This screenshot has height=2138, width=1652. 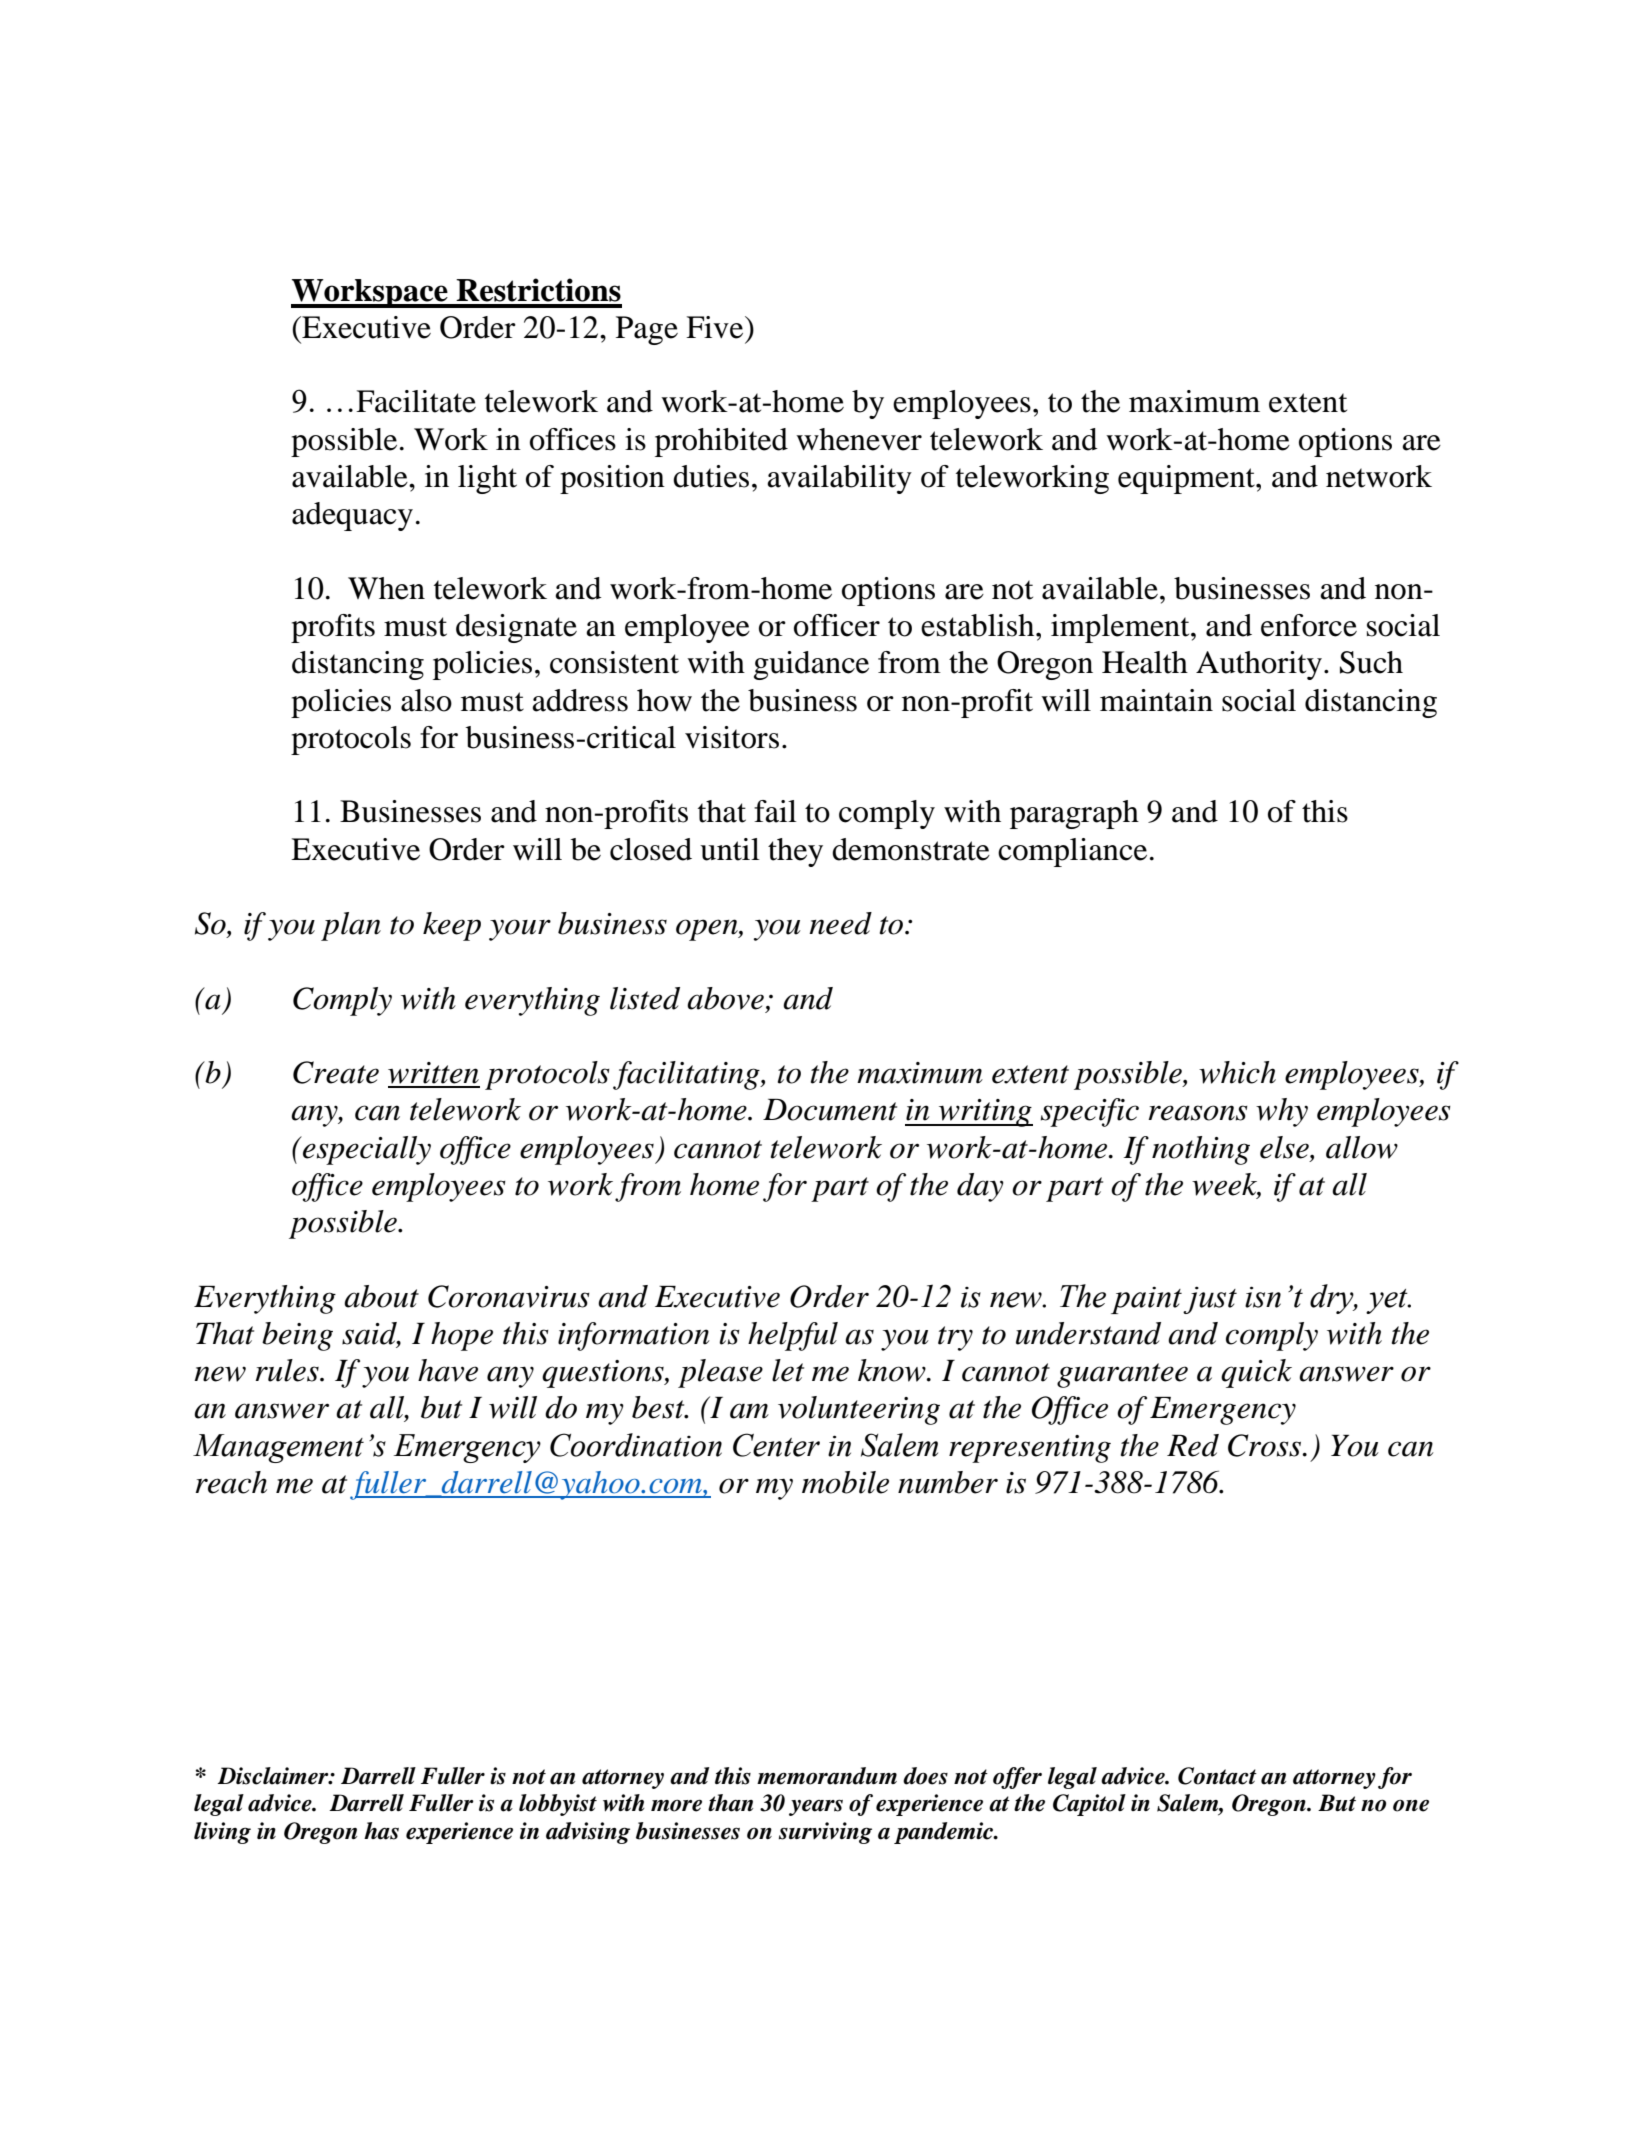 I want to click on reach, so click(x=231, y=1482).
